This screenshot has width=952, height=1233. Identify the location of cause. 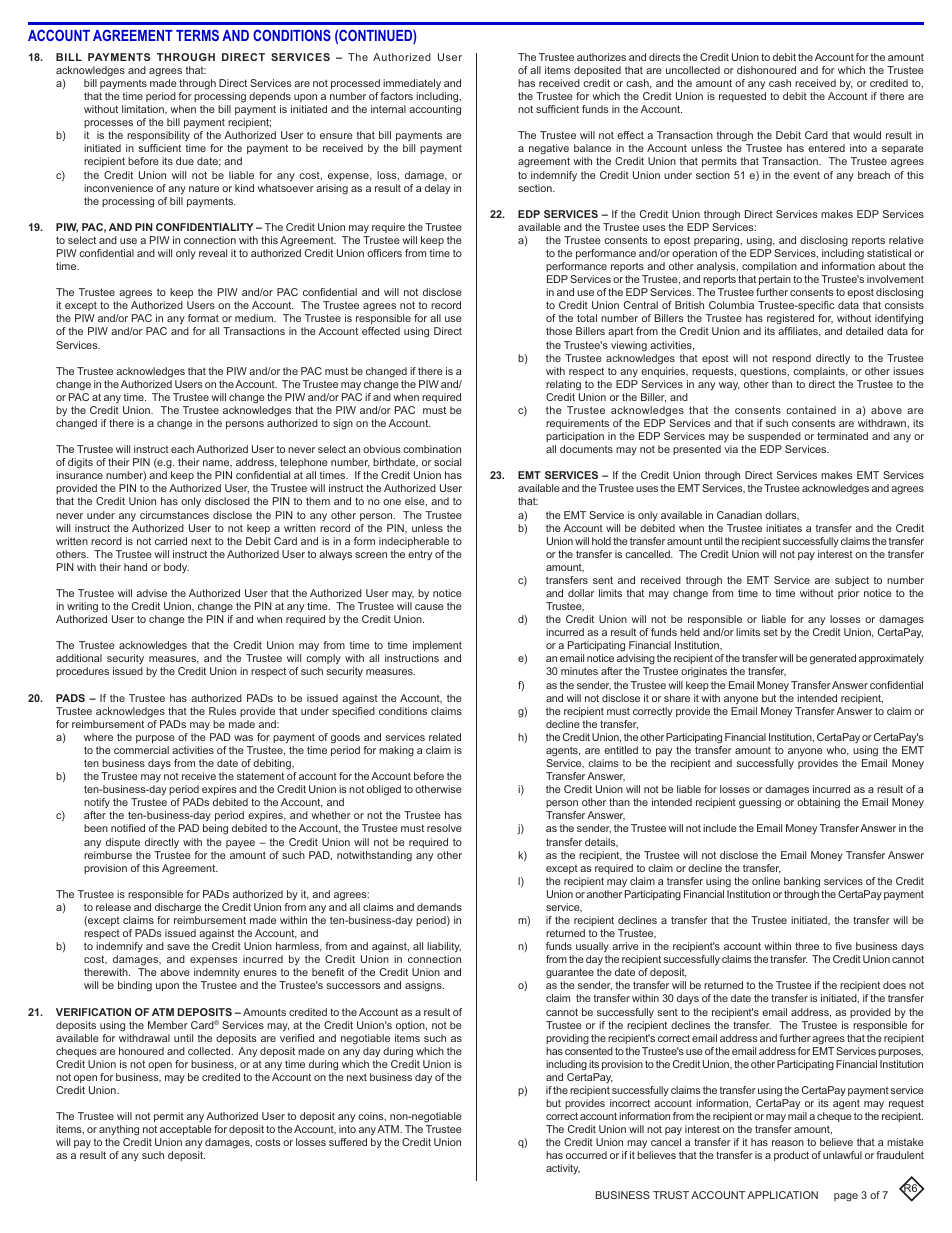
(429, 607).
